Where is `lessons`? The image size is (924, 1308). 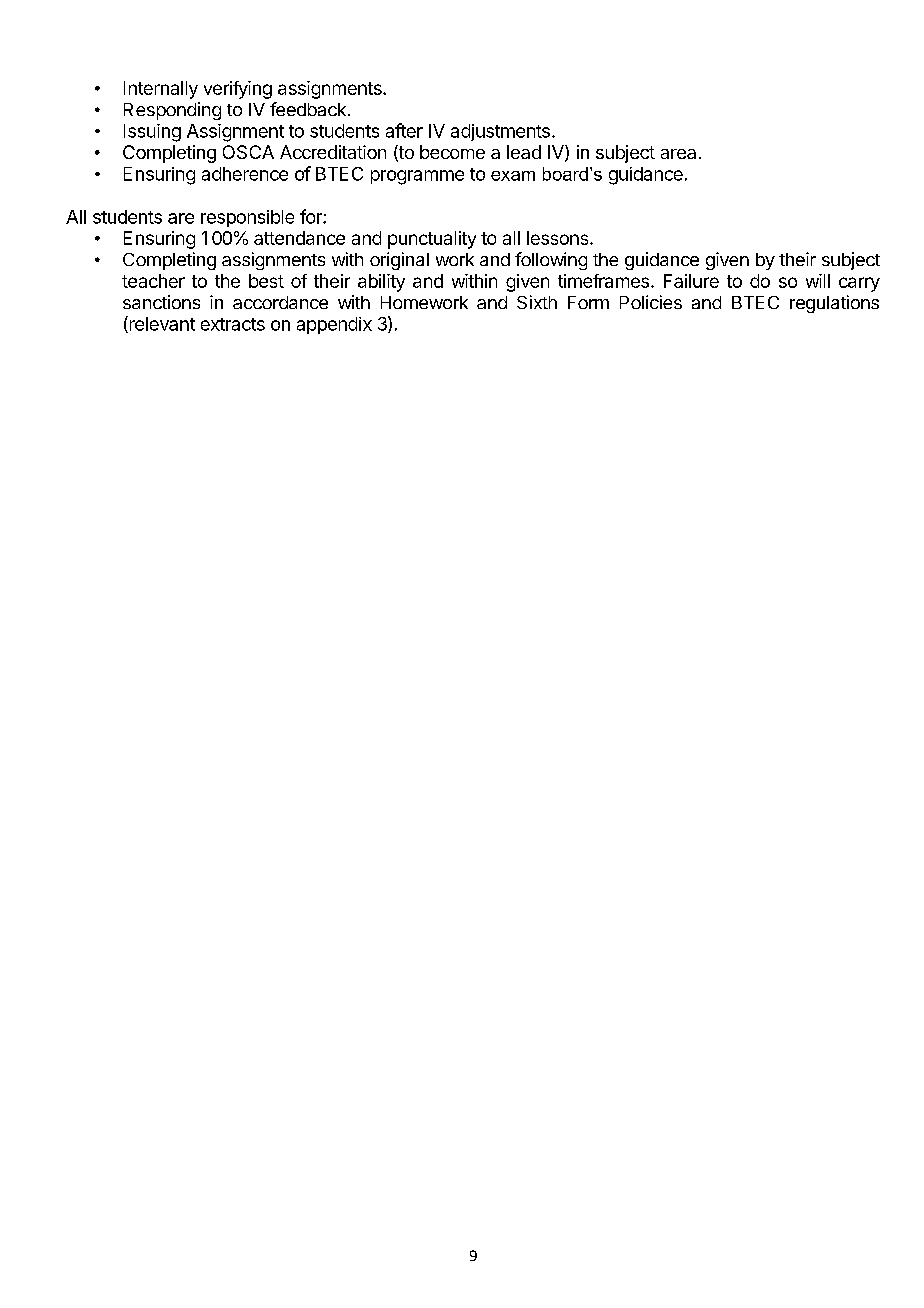
lessons is located at coordinates (559, 238).
